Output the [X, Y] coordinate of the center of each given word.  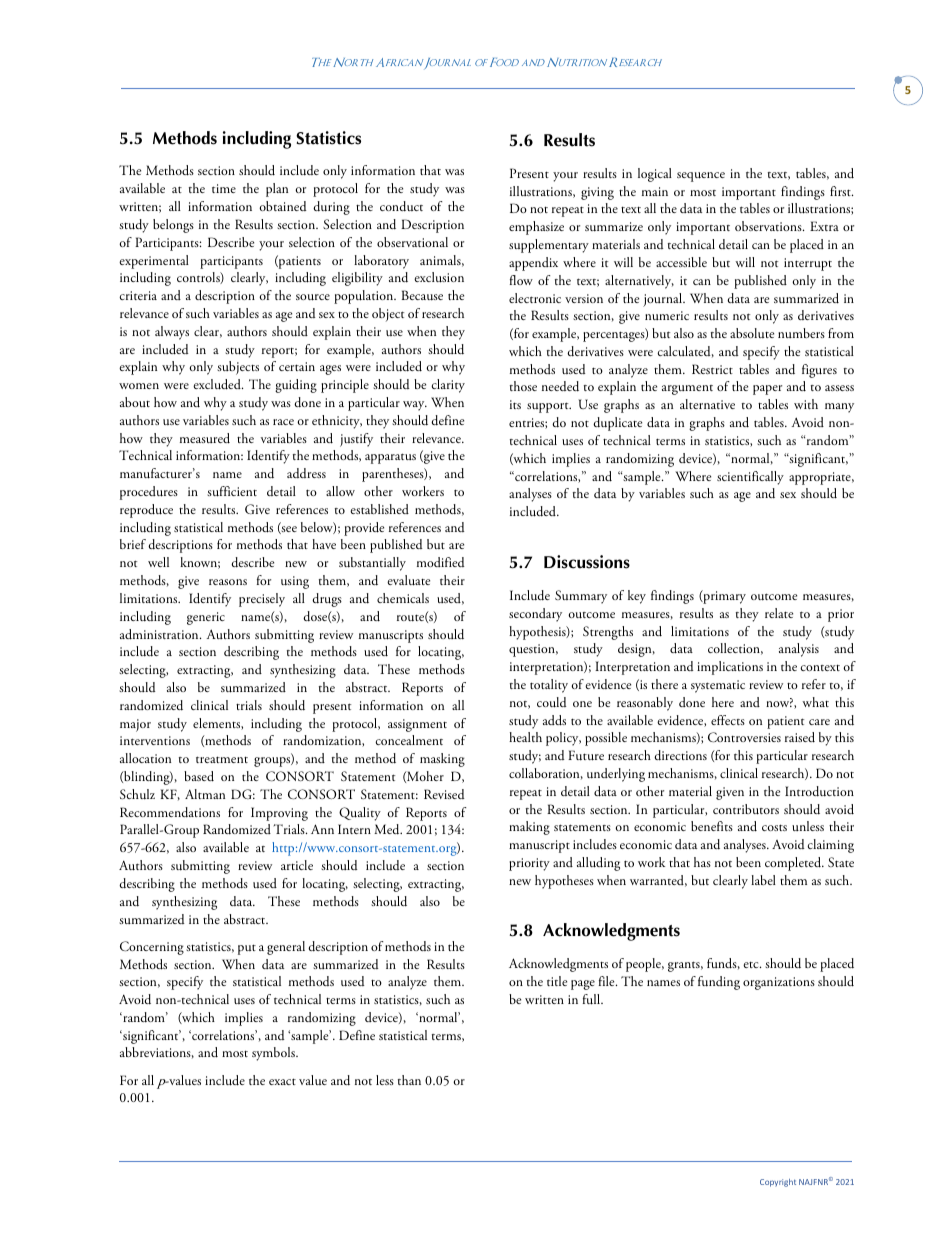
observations [769, 226]
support [549, 407]
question [533, 650]
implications [730, 668]
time [224, 188]
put [247, 949]
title [557, 981]
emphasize [536, 228]
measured [205, 438]
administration [160, 634]
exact [282, 1081]
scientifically [750, 478]
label [763, 880]
